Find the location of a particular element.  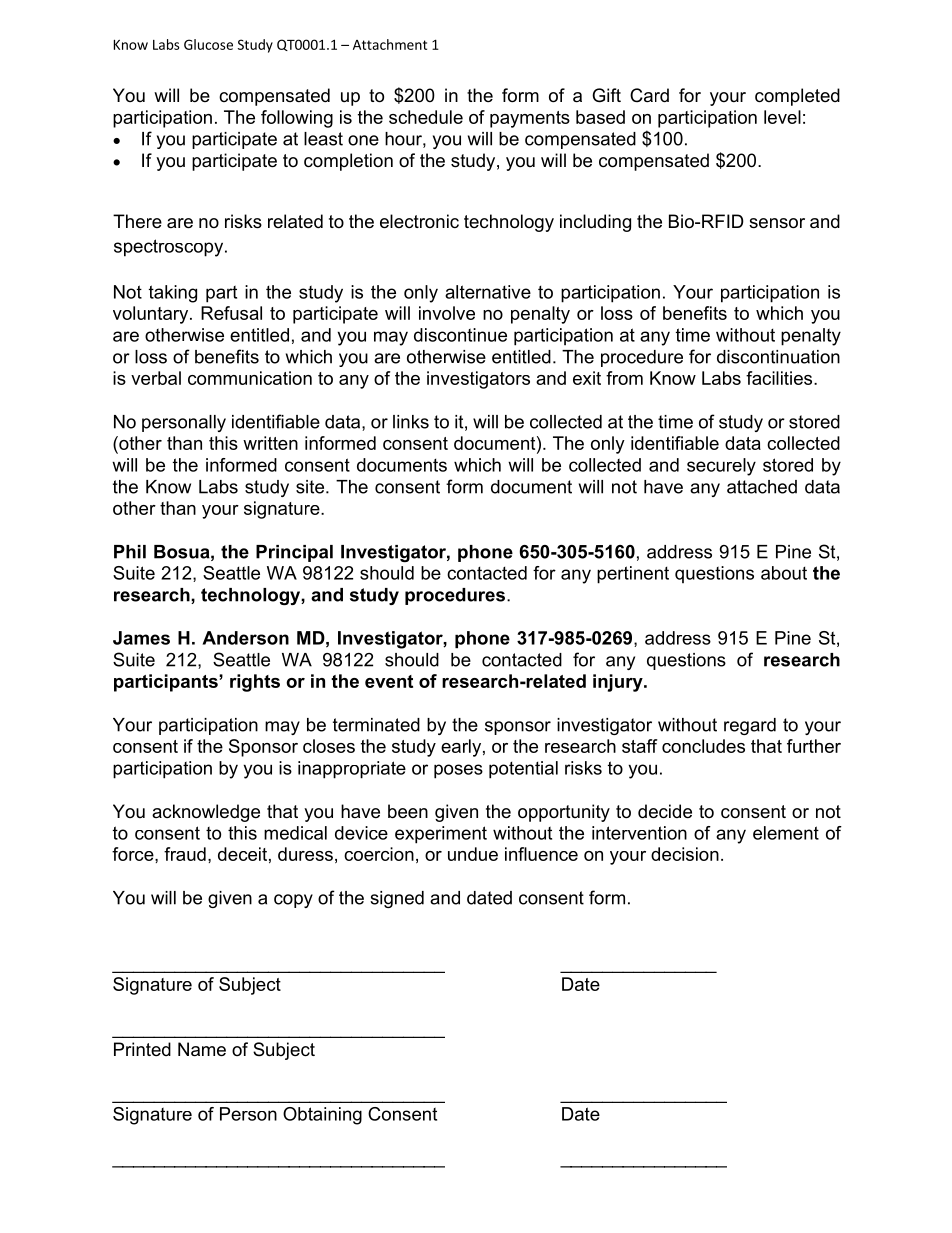

Name is located at coordinates (202, 1049).
